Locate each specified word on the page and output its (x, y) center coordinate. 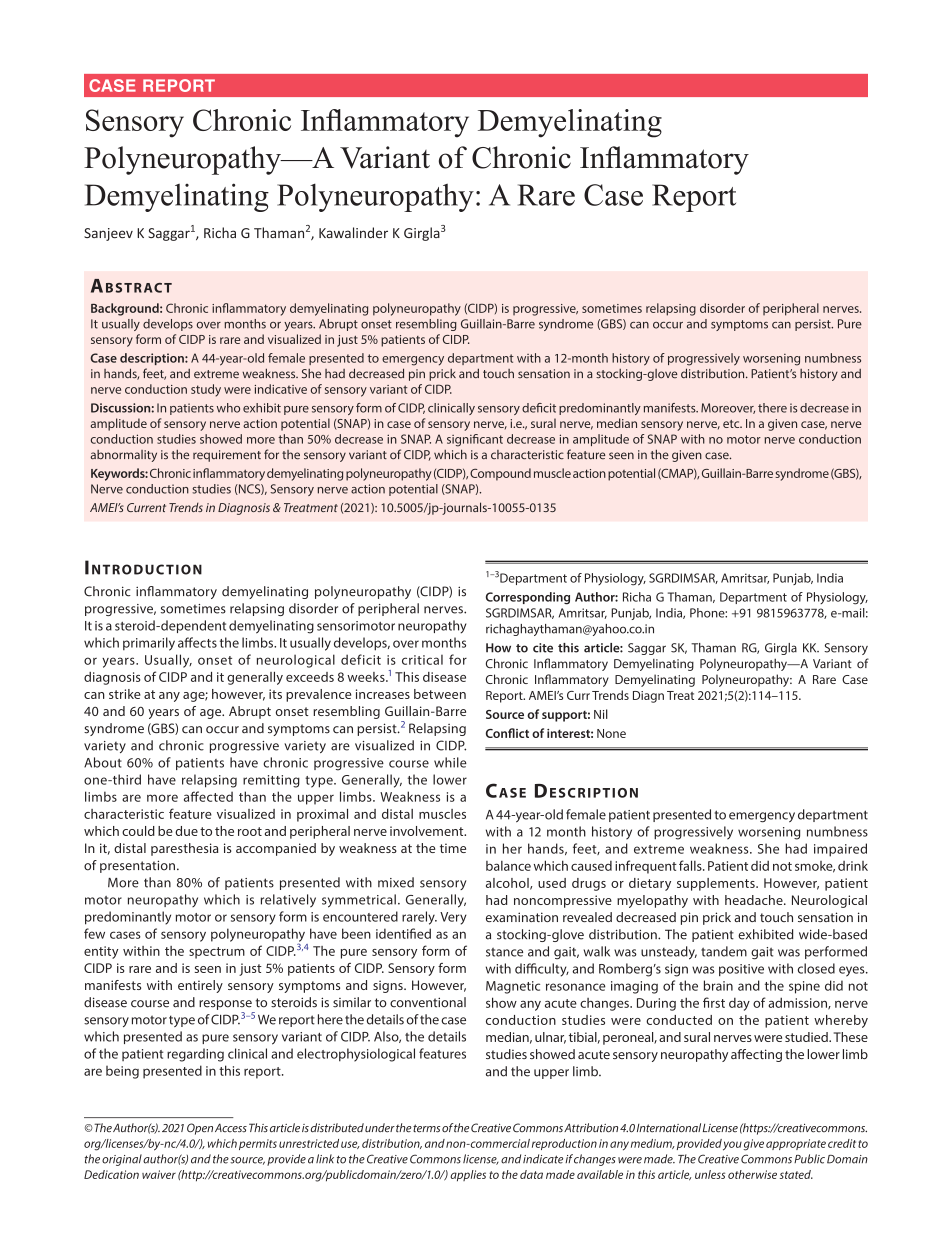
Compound (500, 474)
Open (200, 1129)
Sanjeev (108, 234)
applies (468, 1176)
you (732, 1146)
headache (755, 900)
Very (453, 918)
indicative (281, 389)
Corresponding (528, 598)
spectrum (217, 953)
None (611, 733)
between (440, 694)
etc (732, 424)
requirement (227, 456)
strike (125, 694)
